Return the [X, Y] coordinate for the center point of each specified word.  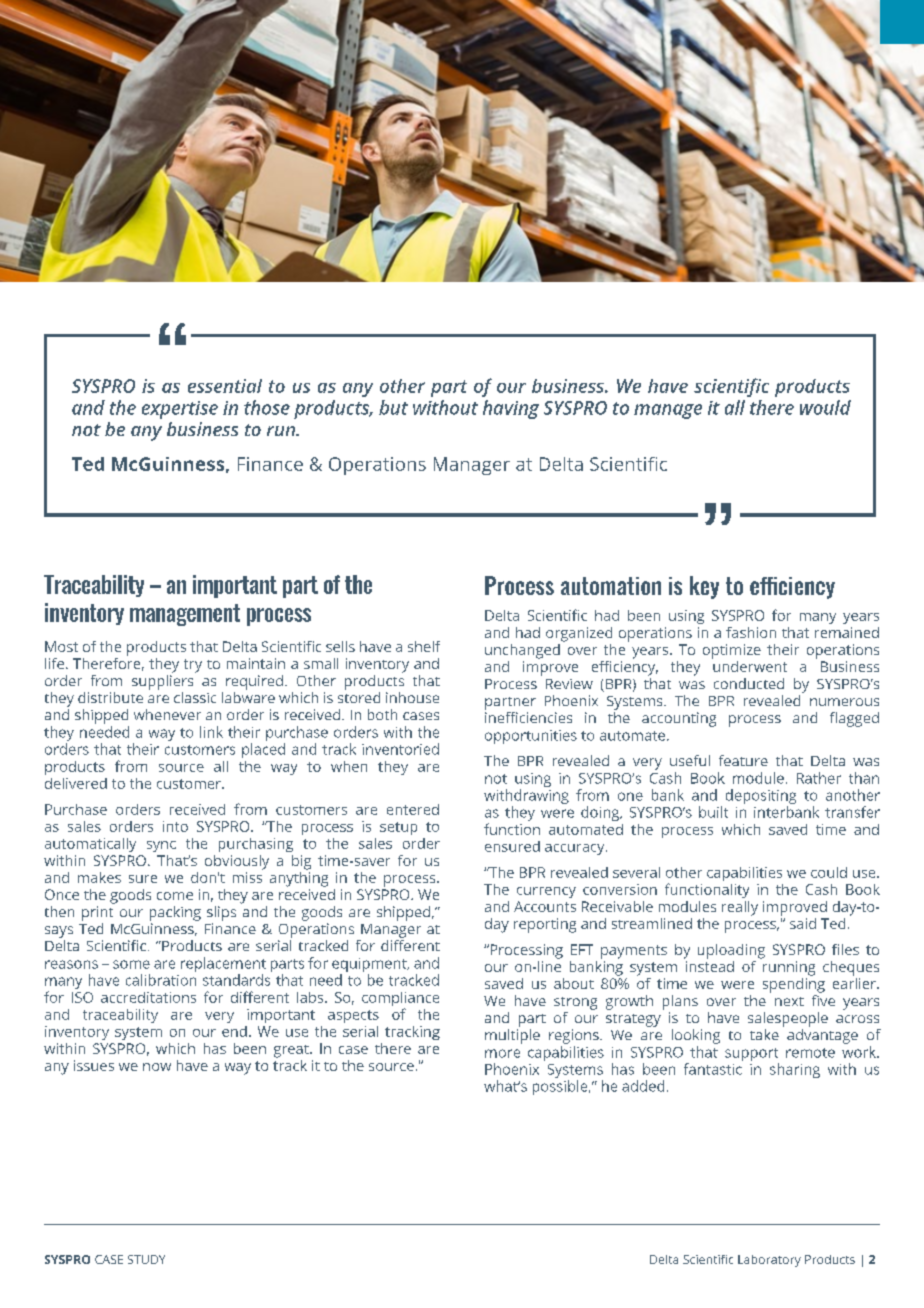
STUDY [146, 1259]
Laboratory [769, 1261]
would [825, 407]
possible [561, 1087]
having [511, 409]
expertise [180, 410]
